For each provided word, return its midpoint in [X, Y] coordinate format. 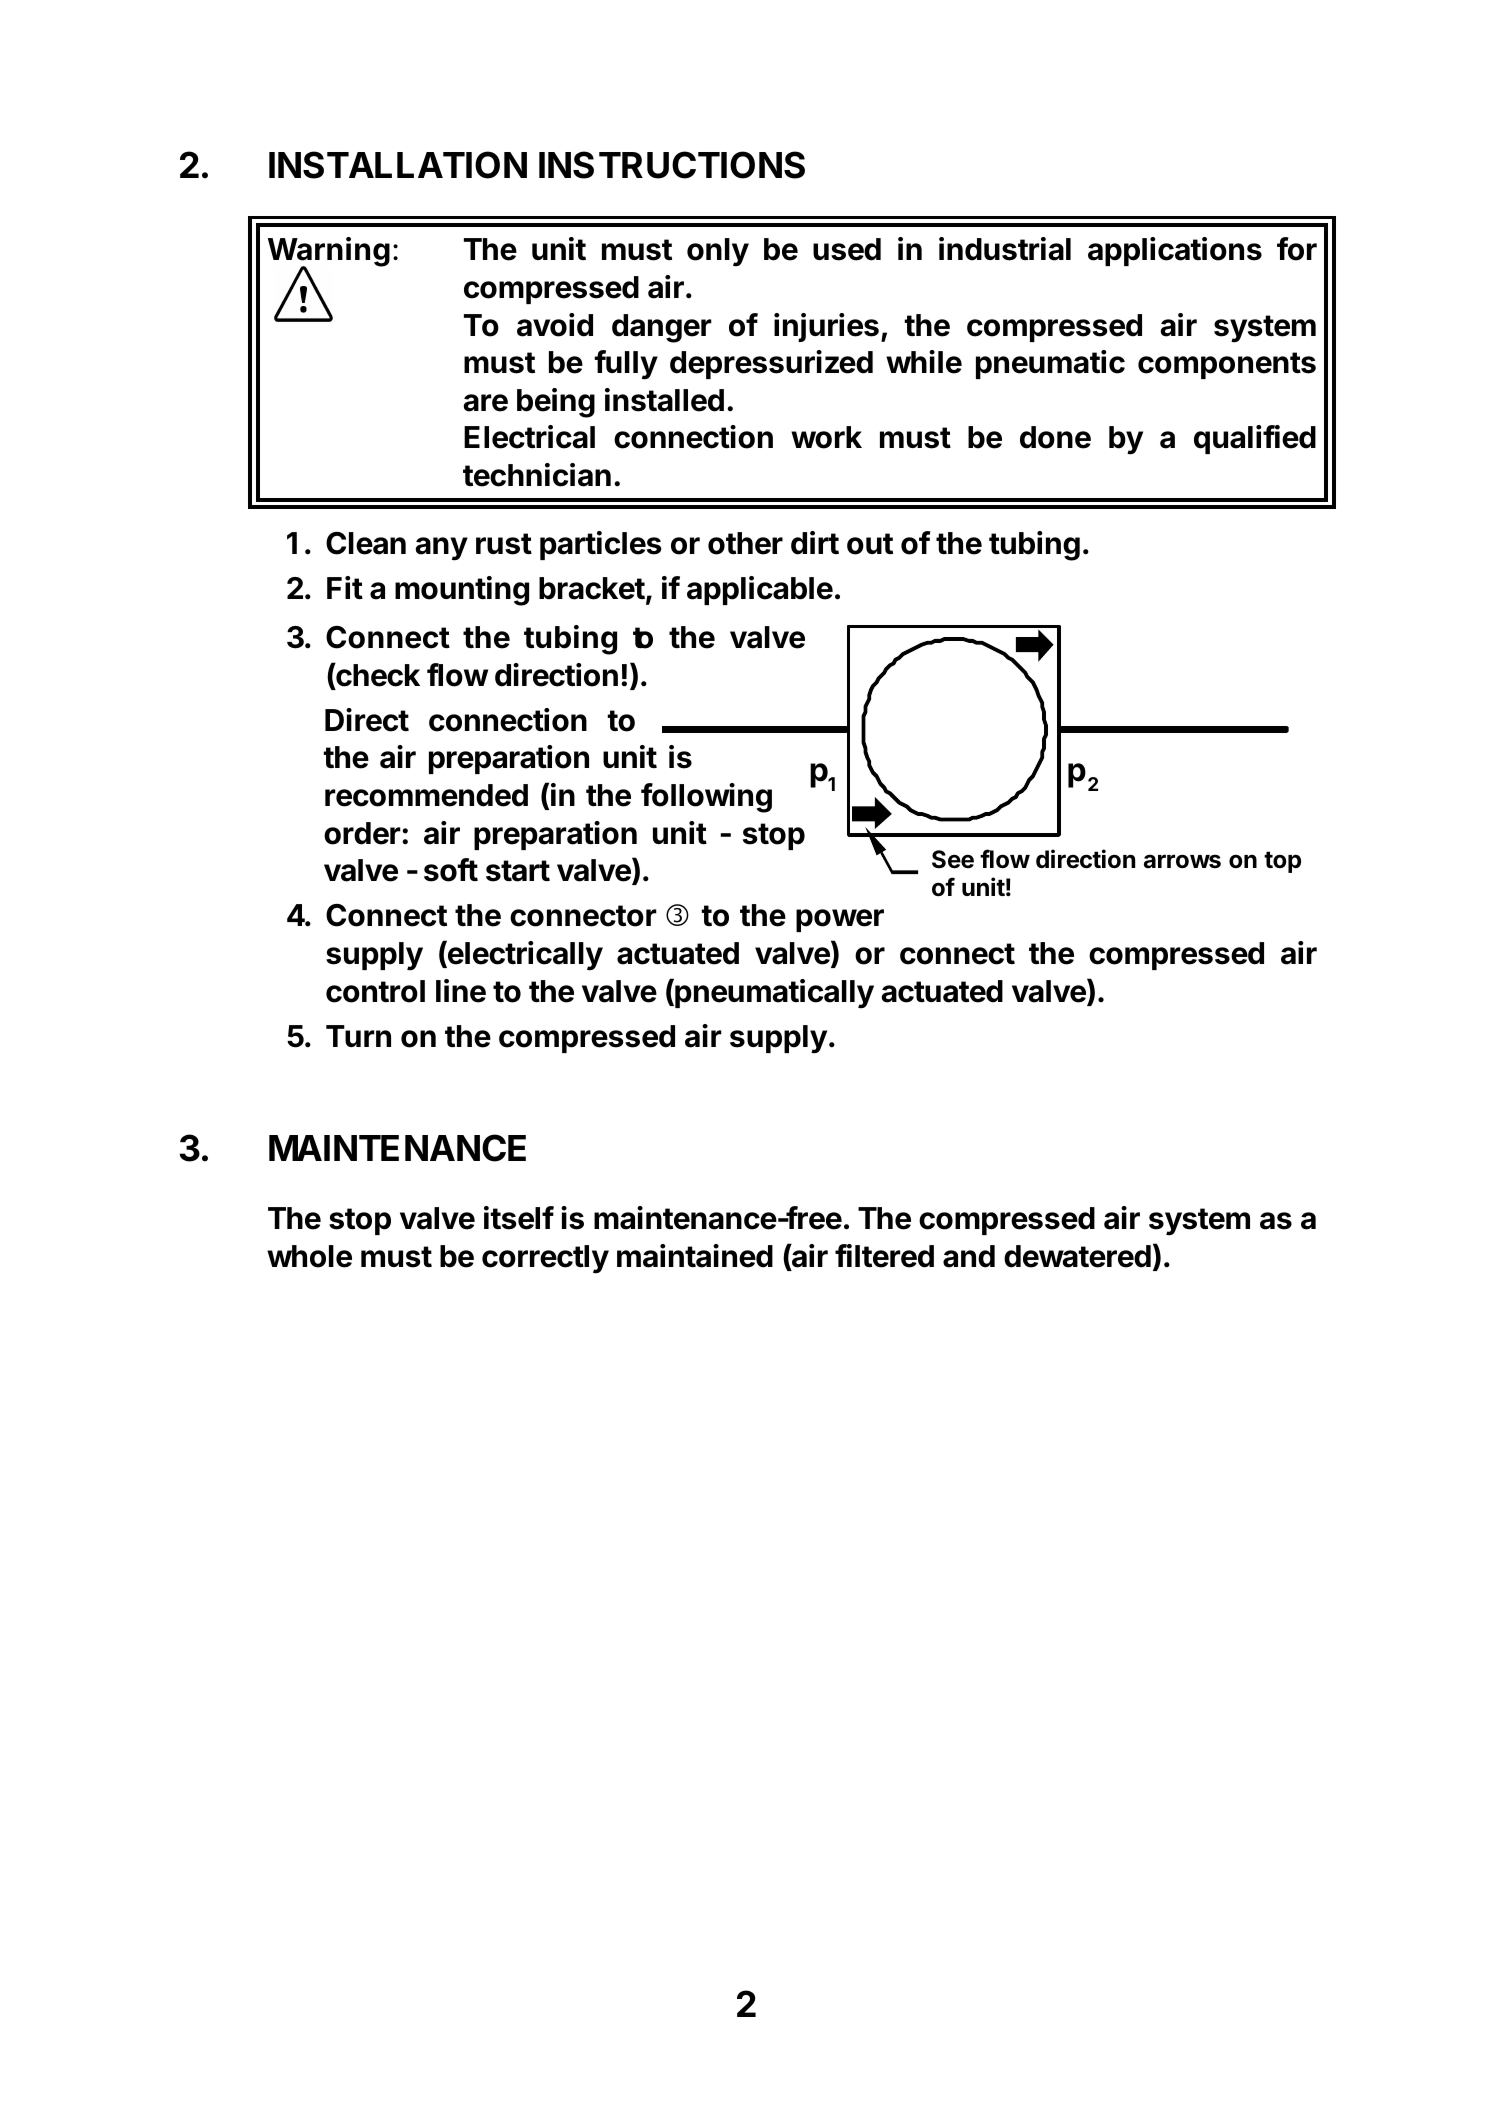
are [485, 403]
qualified [1255, 439]
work [826, 437]
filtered [884, 1256]
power [840, 920]
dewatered [1077, 1256]
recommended [426, 795]
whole [309, 1256]
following [706, 798]
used [847, 249]
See [953, 859]
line [461, 991]
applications [1175, 251]
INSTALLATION [398, 165]
